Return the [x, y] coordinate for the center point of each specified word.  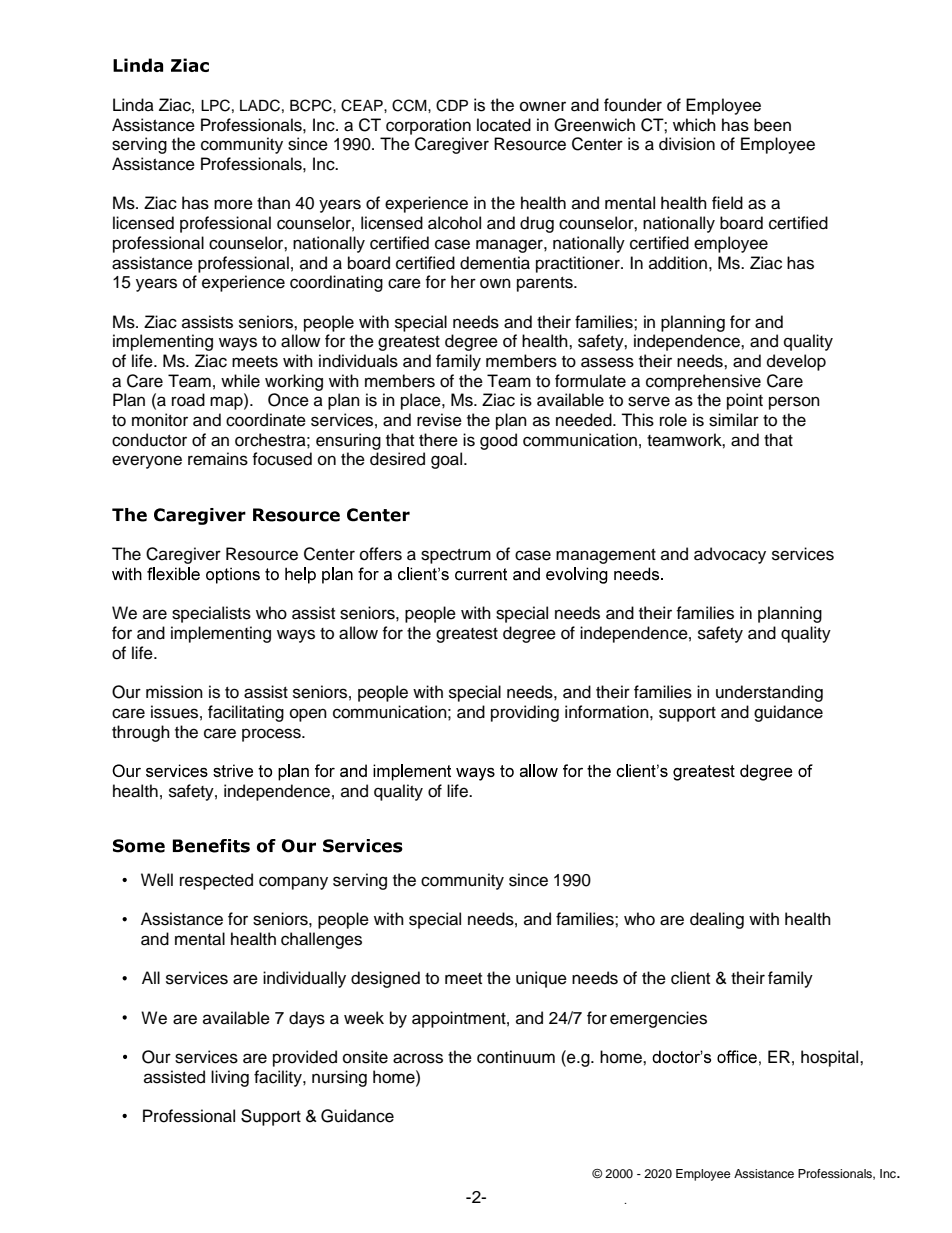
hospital [831, 1058]
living [230, 1078]
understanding [769, 693]
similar [734, 420]
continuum [516, 1057]
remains [218, 459]
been [772, 125]
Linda [133, 105]
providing [525, 713]
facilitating [246, 713]
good [498, 441]
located [504, 125]
